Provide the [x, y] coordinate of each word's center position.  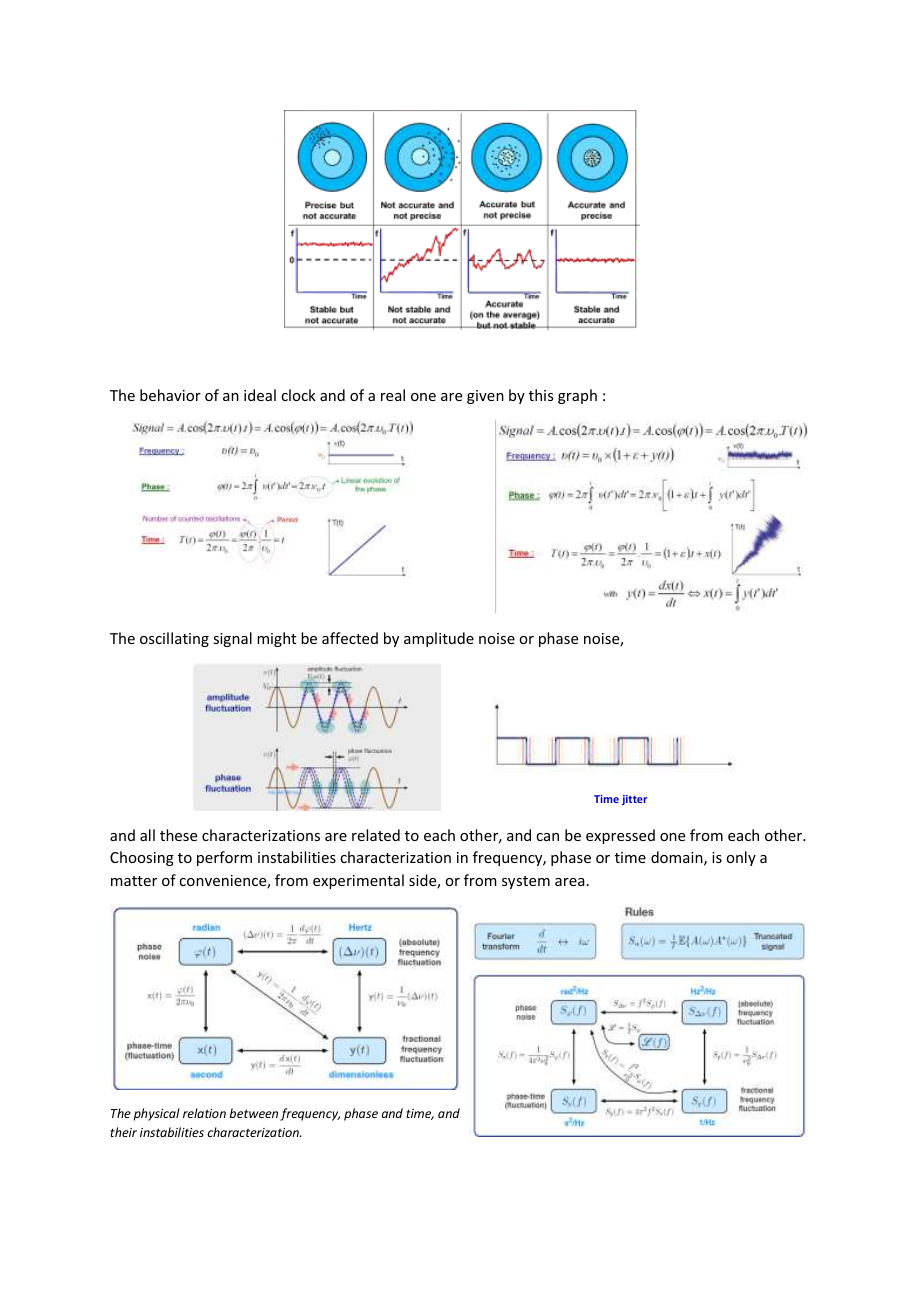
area [570, 882]
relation [204, 1113]
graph [577, 396]
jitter [634, 800]
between [253, 1113]
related [376, 835]
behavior [170, 395]
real [393, 395]
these [178, 835]
